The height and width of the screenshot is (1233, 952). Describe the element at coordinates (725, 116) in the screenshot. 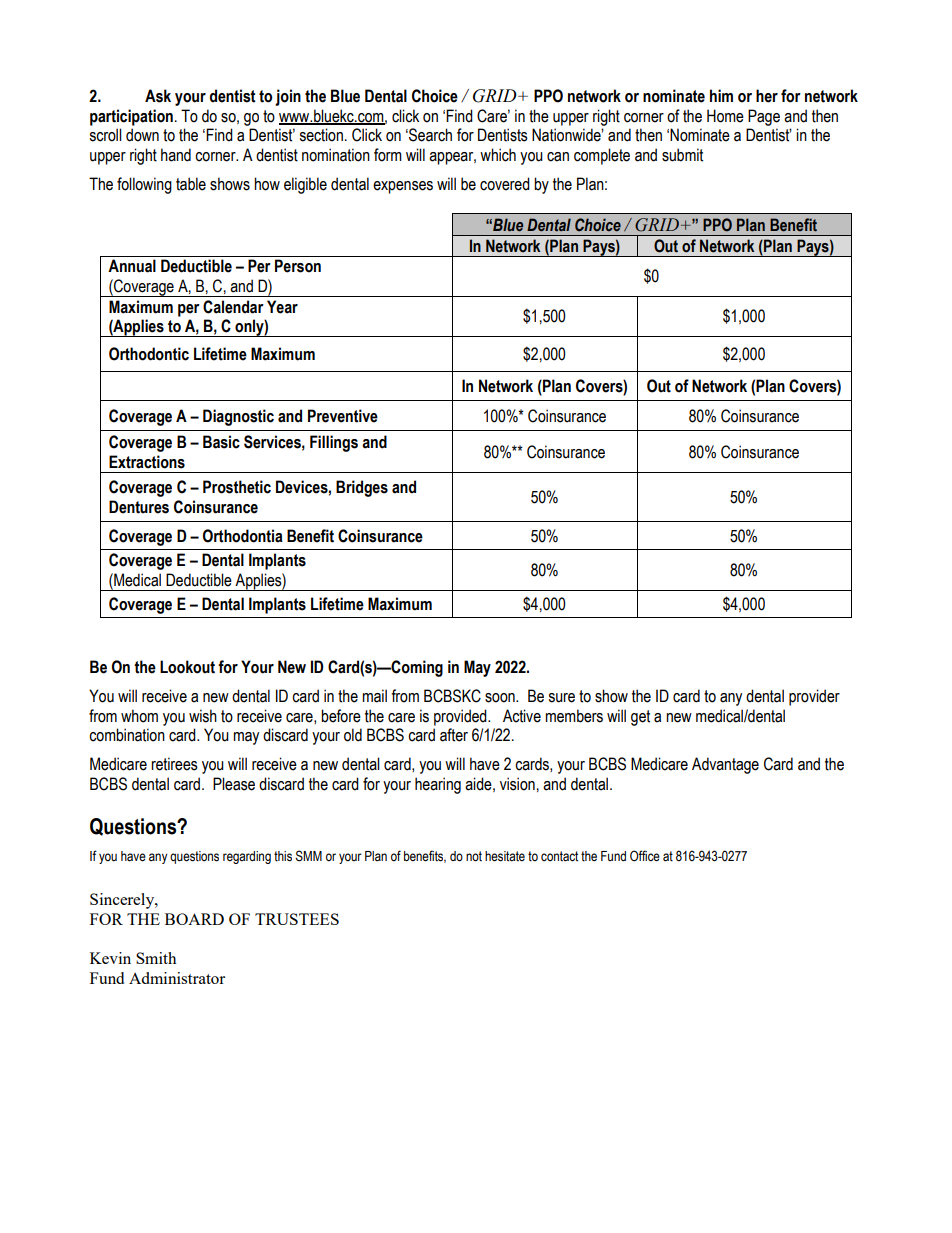

I see `Home` at that location.
